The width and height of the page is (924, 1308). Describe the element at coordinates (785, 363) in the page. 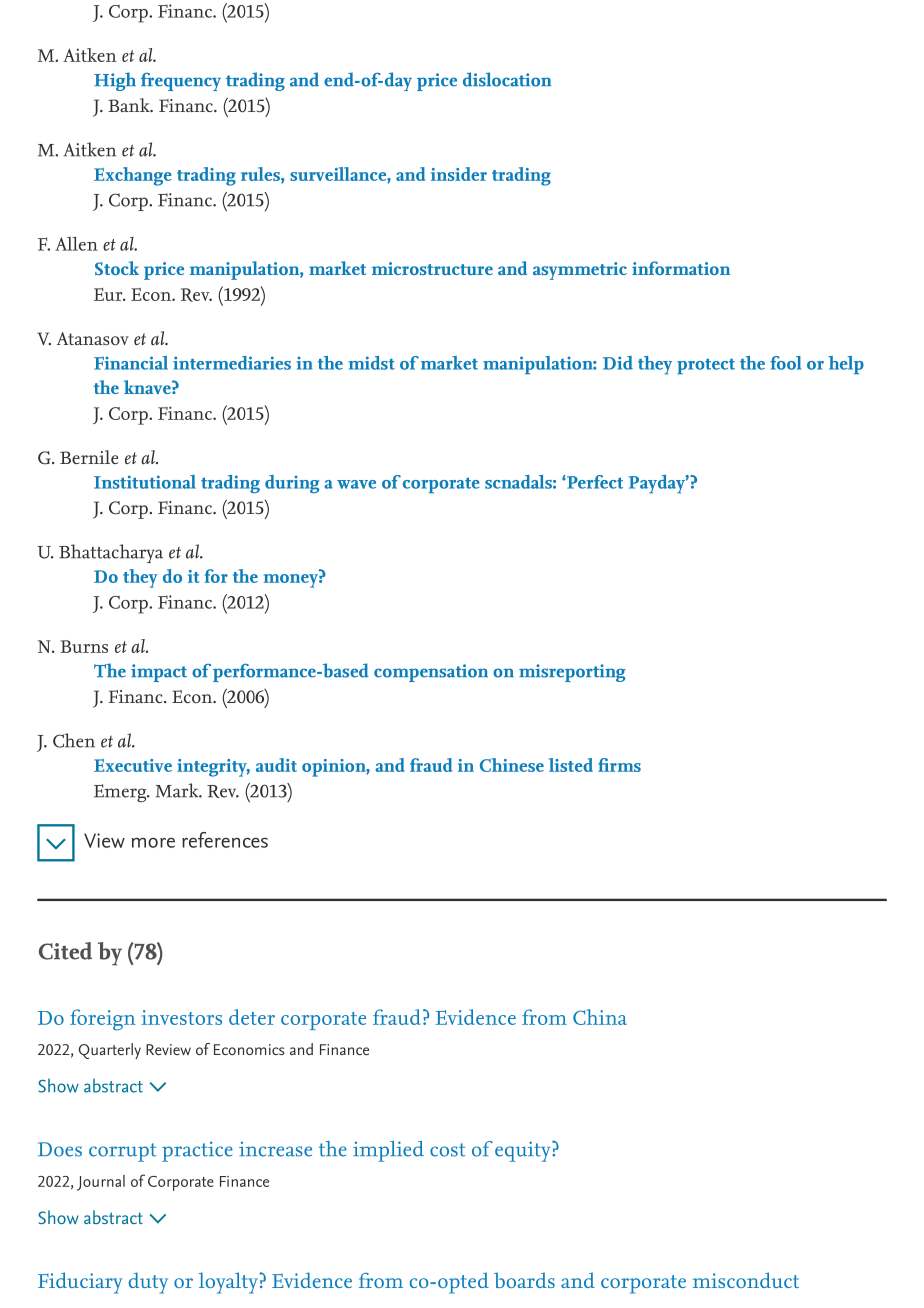

I see `fool` at that location.
